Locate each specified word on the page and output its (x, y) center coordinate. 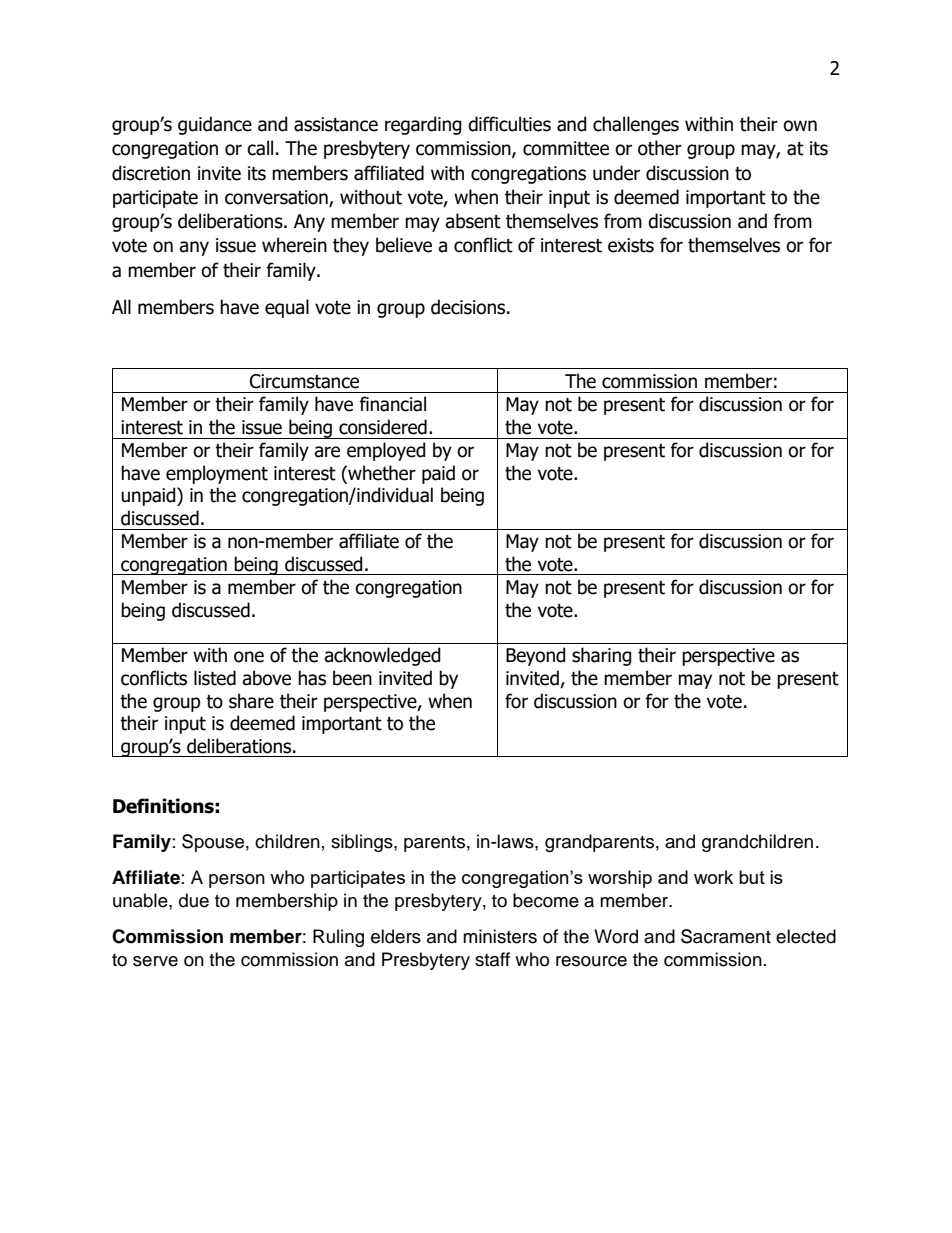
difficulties (509, 124)
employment (217, 474)
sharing (602, 656)
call (260, 148)
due (194, 900)
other (660, 148)
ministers (500, 936)
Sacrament (726, 936)
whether (381, 473)
